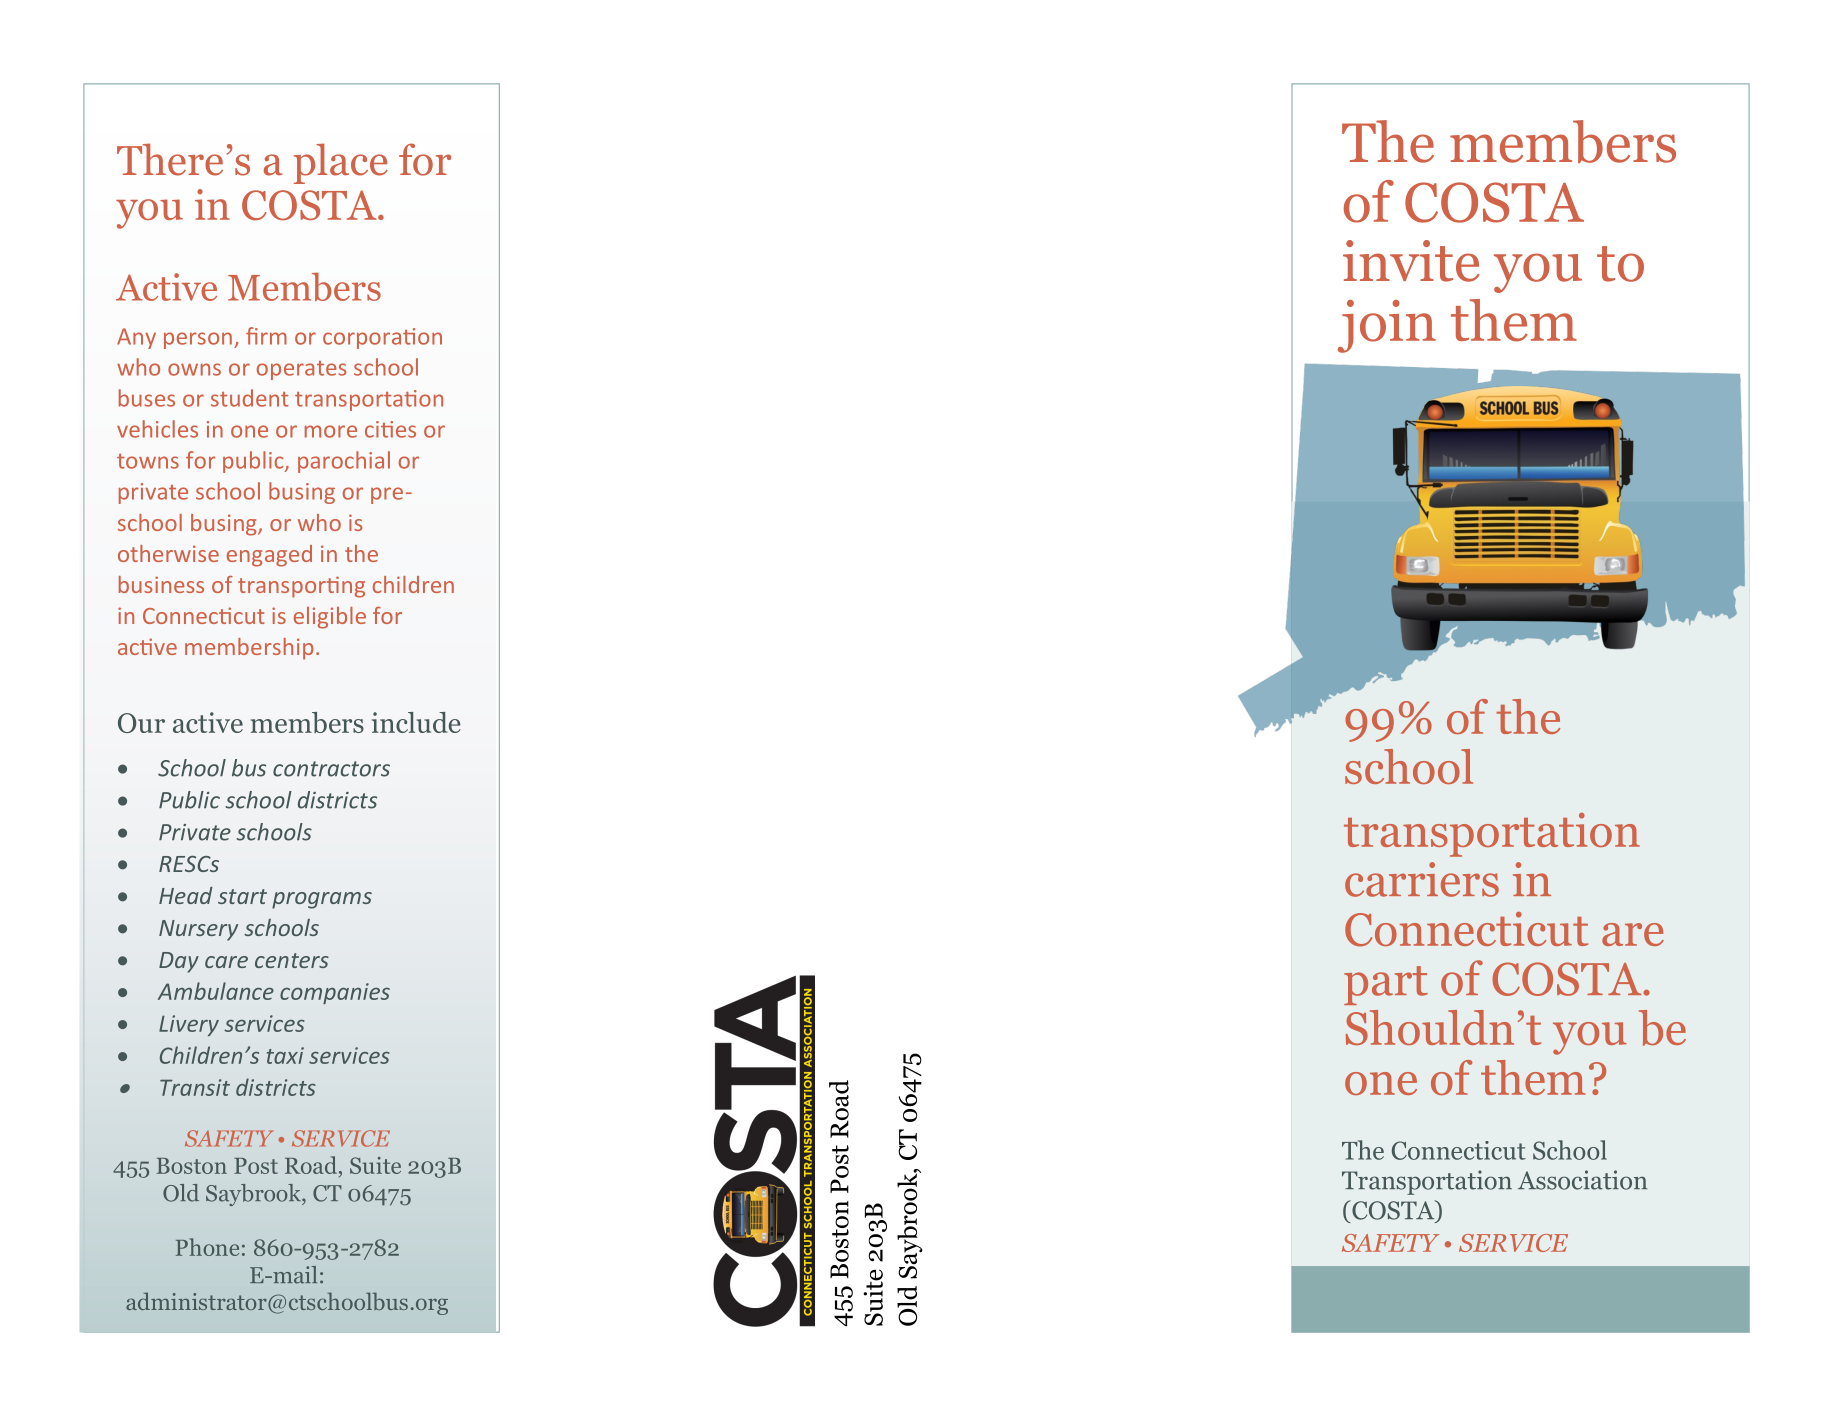  I want to click on taxi, so click(285, 1055).
